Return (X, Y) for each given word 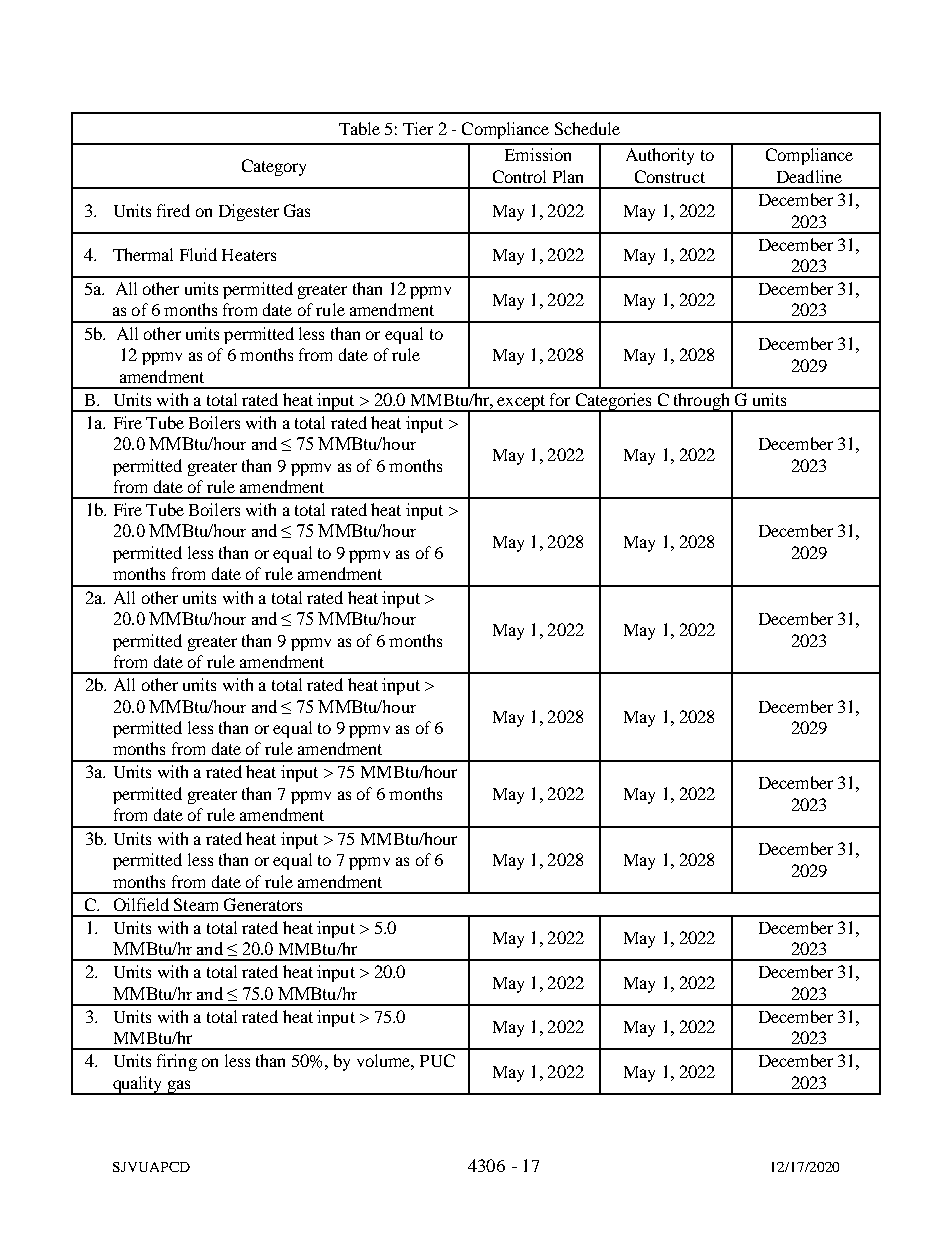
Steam (196, 904)
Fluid (198, 254)
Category (274, 167)
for (560, 399)
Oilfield (141, 904)
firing (177, 1062)
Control (519, 176)
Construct (670, 176)
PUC (437, 1060)
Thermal (143, 254)
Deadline (809, 176)
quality (138, 1085)
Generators (263, 904)
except (522, 403)
